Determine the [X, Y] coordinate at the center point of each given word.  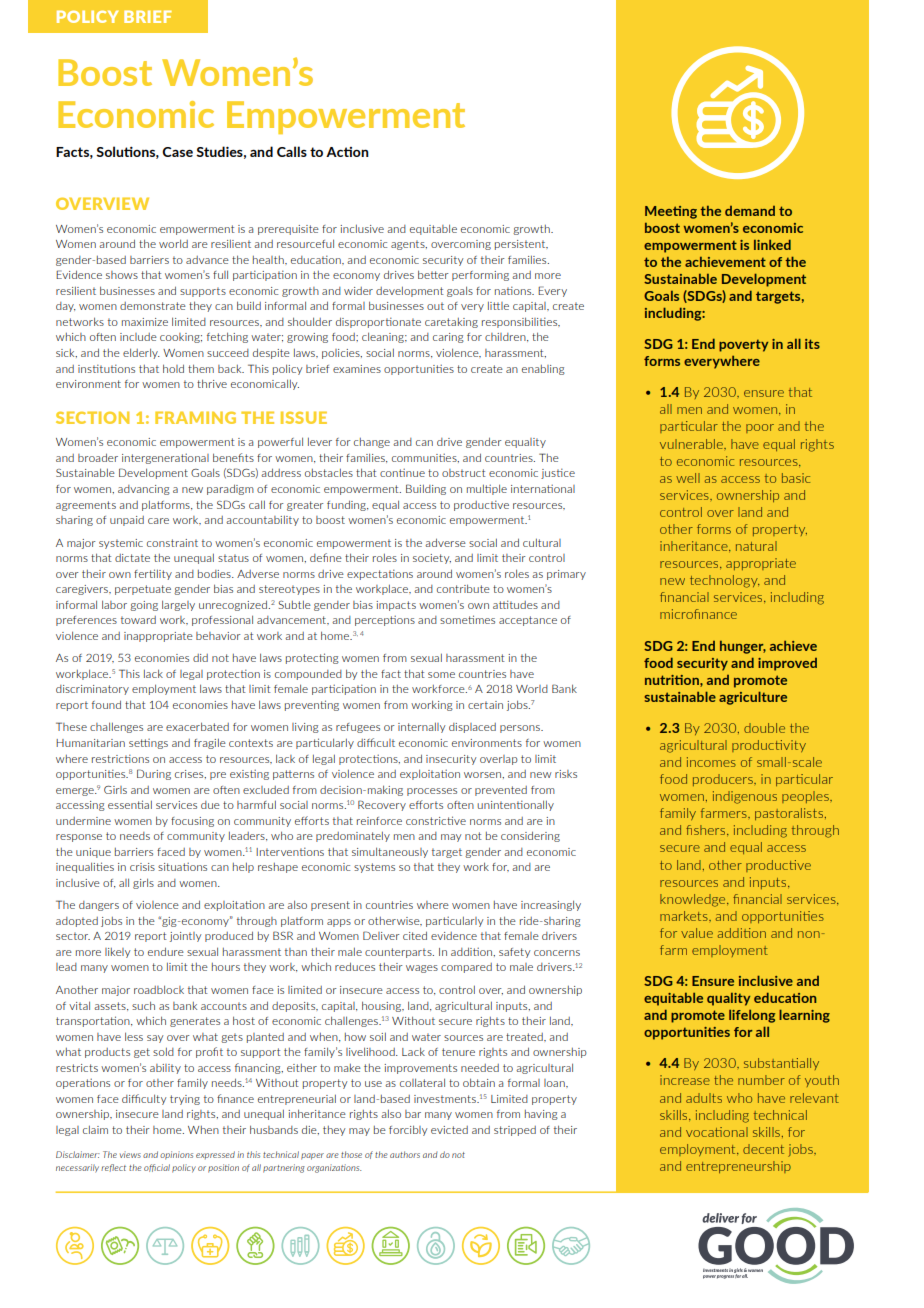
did [200, 658]
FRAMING [195, 417]
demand [750, 211]
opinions [176, 1155]
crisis [142, 867]
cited [415, 935]
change [372, 443]
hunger [743, 647]
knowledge [694, 900]
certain [485, 705]
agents [409, 245]
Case [177, 152]
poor [760, 428]
